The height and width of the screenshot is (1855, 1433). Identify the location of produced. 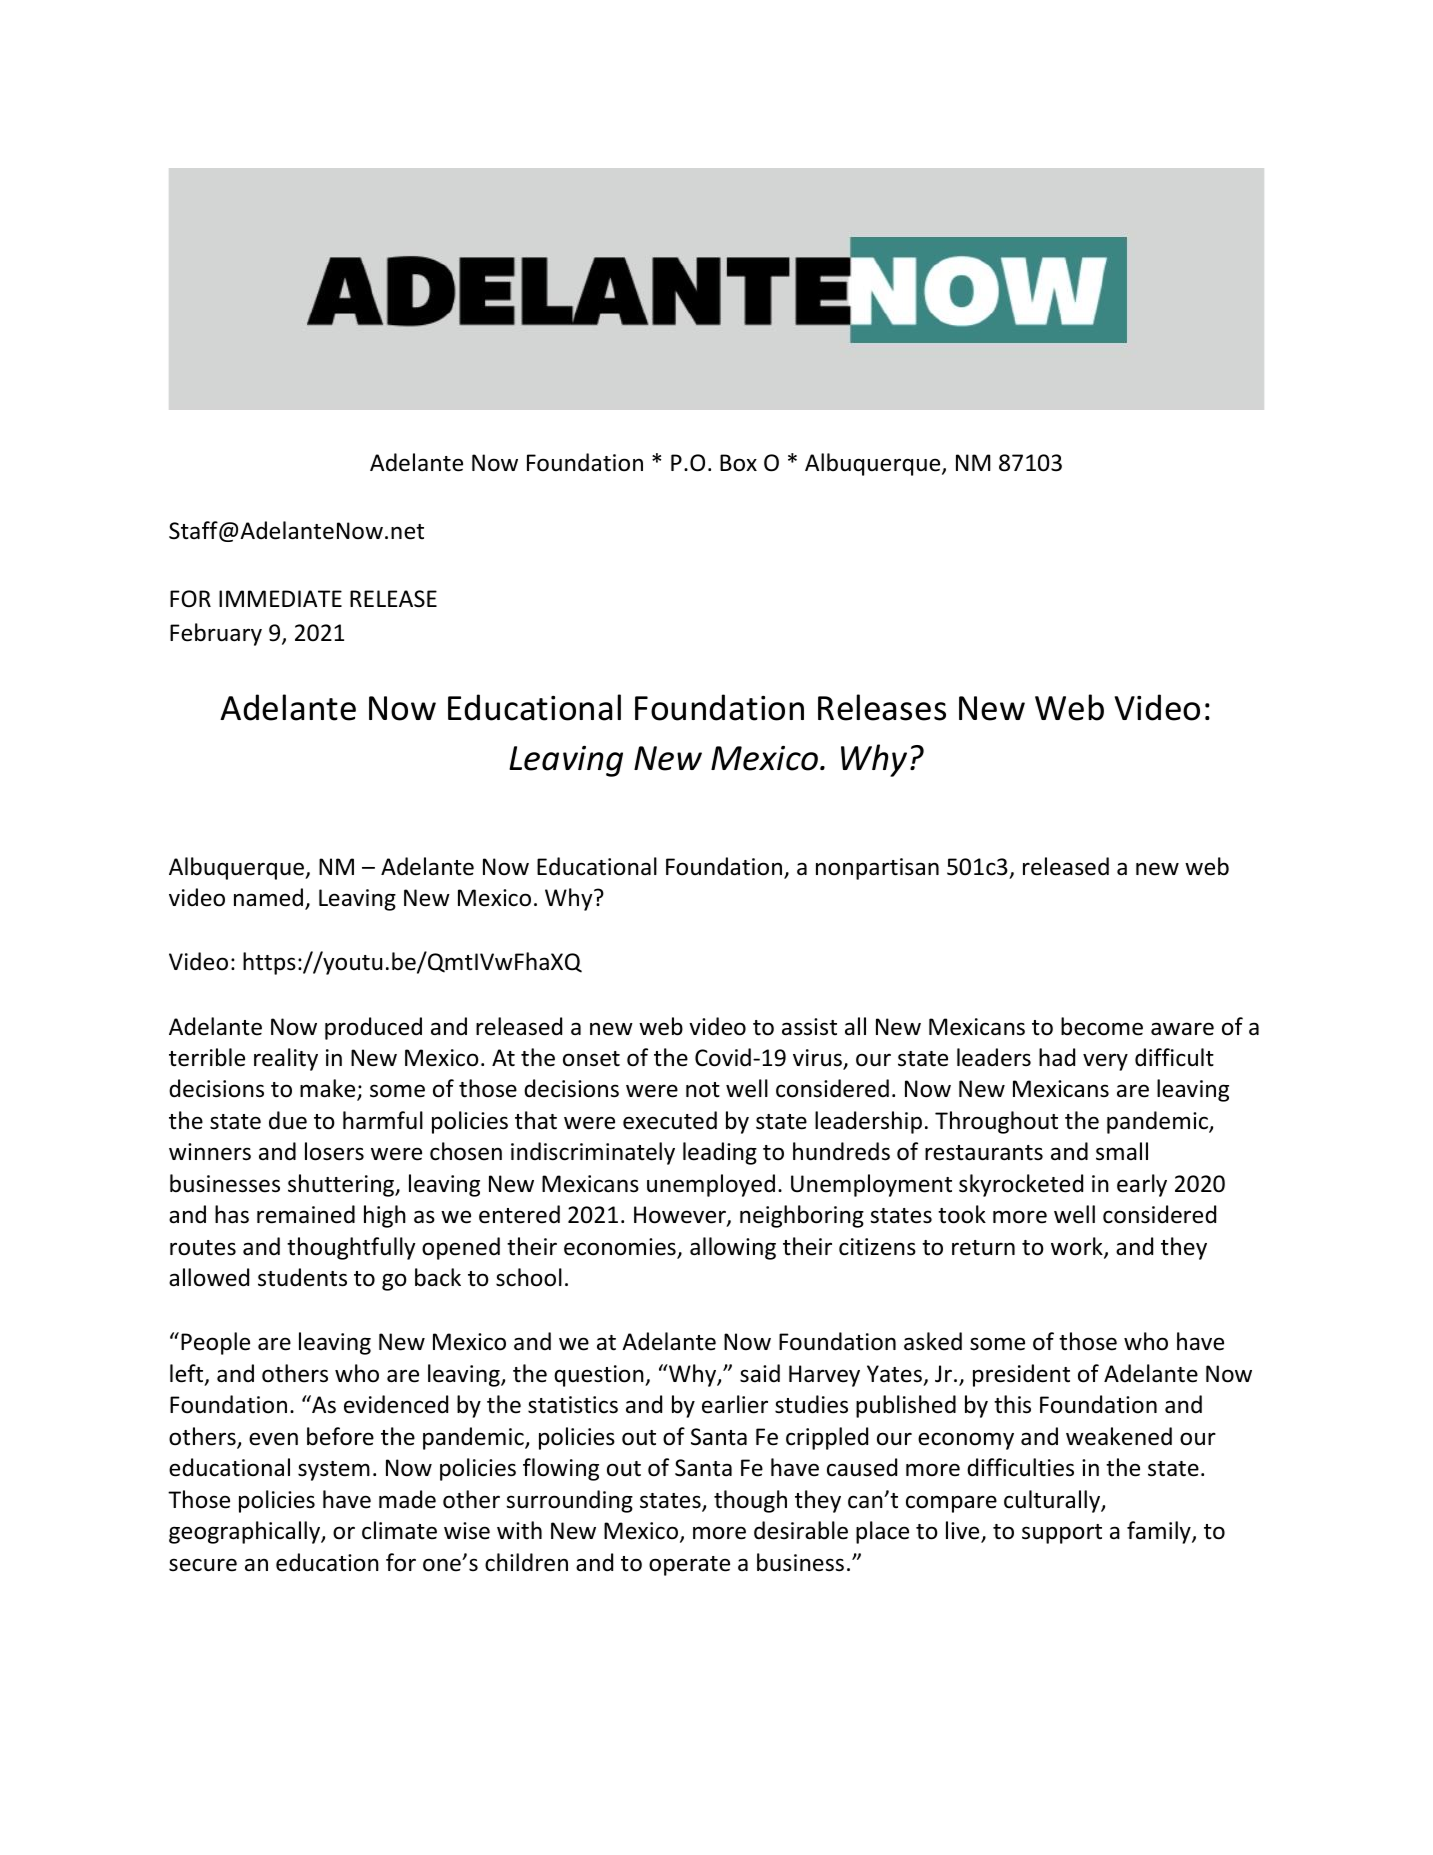
(373, 1028).
